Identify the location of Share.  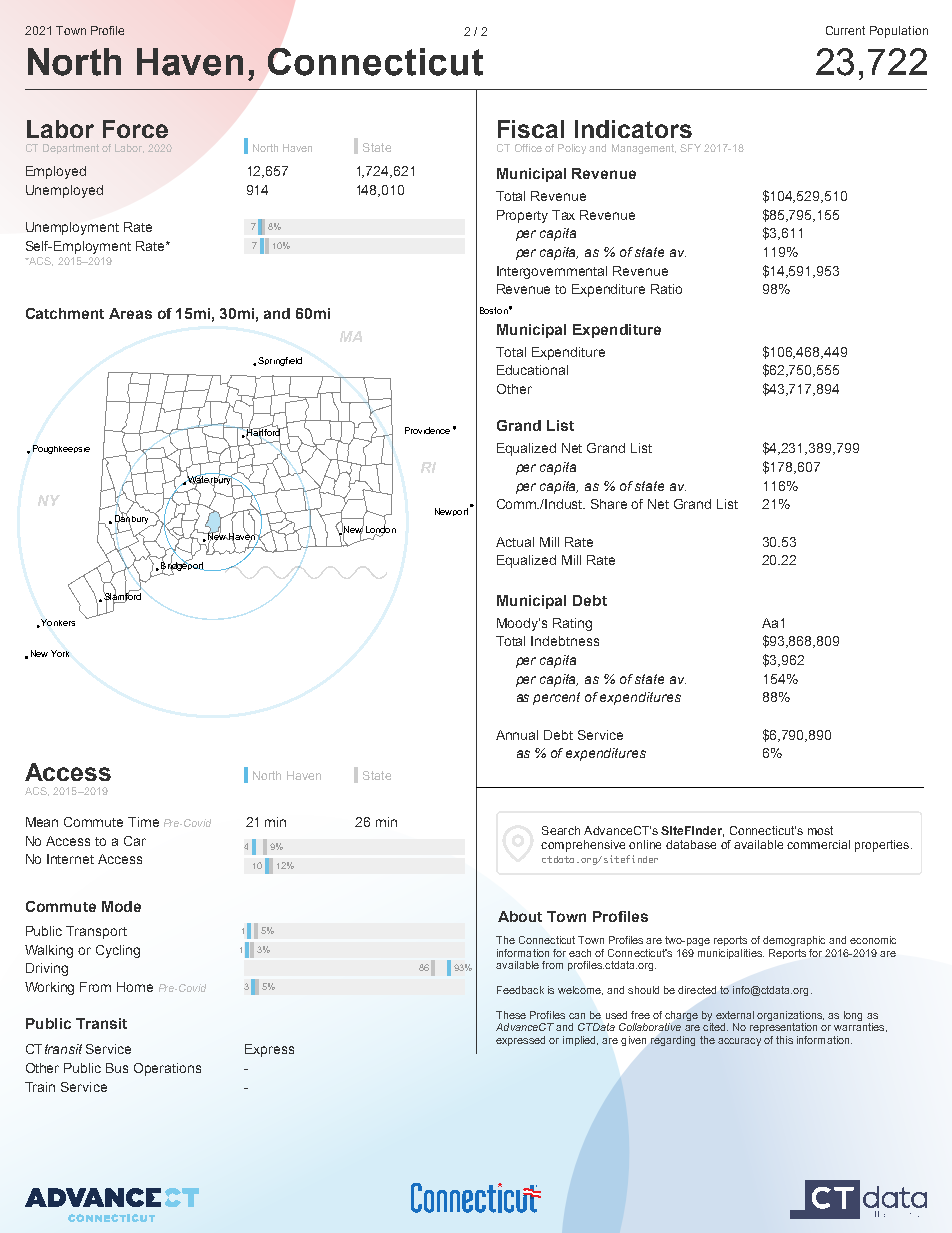
(609, 504).
